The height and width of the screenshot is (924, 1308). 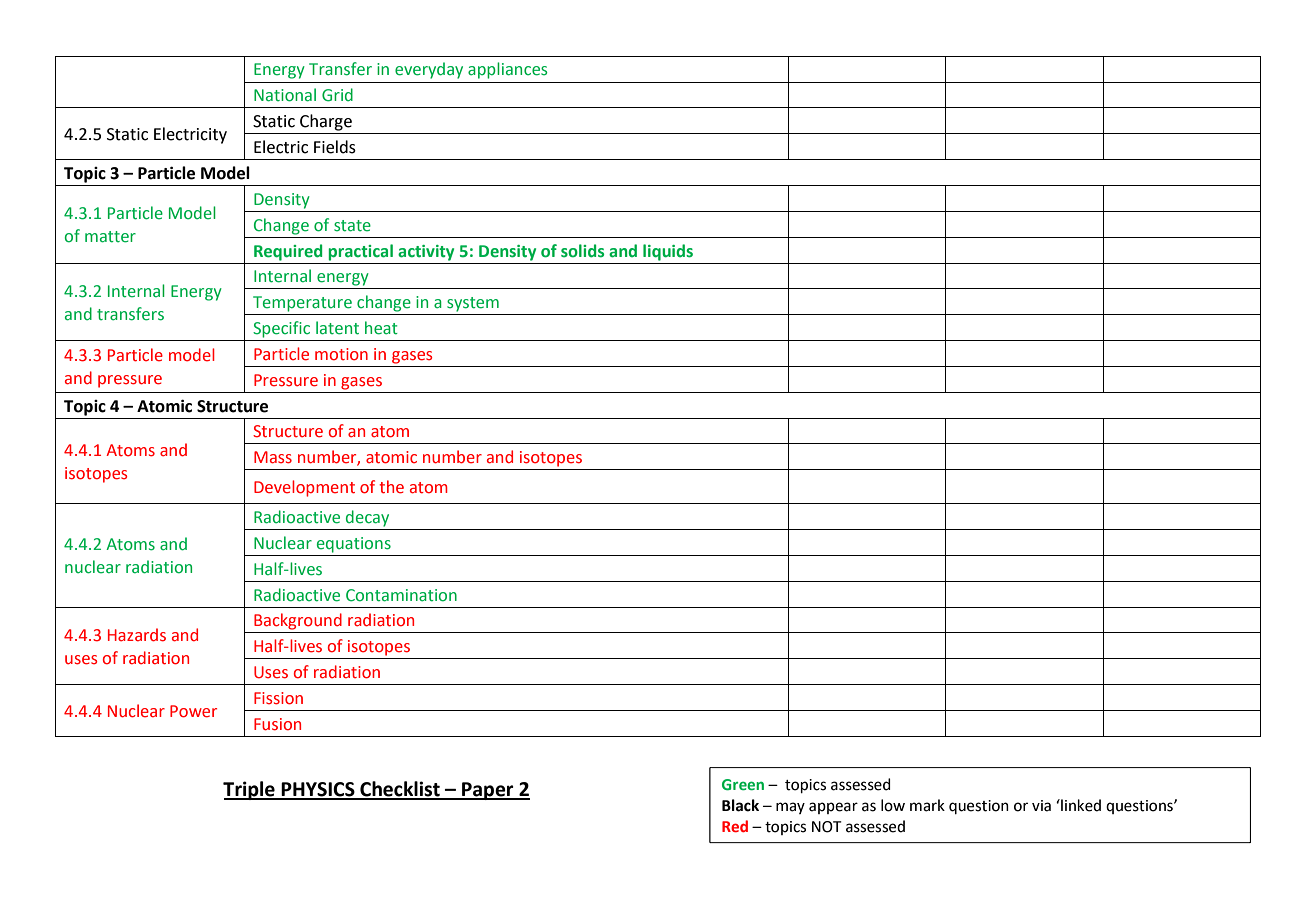 What do you see at coordinates (392, 487) in the screenshot?
I see `the` at bounding box center [392, 487].
